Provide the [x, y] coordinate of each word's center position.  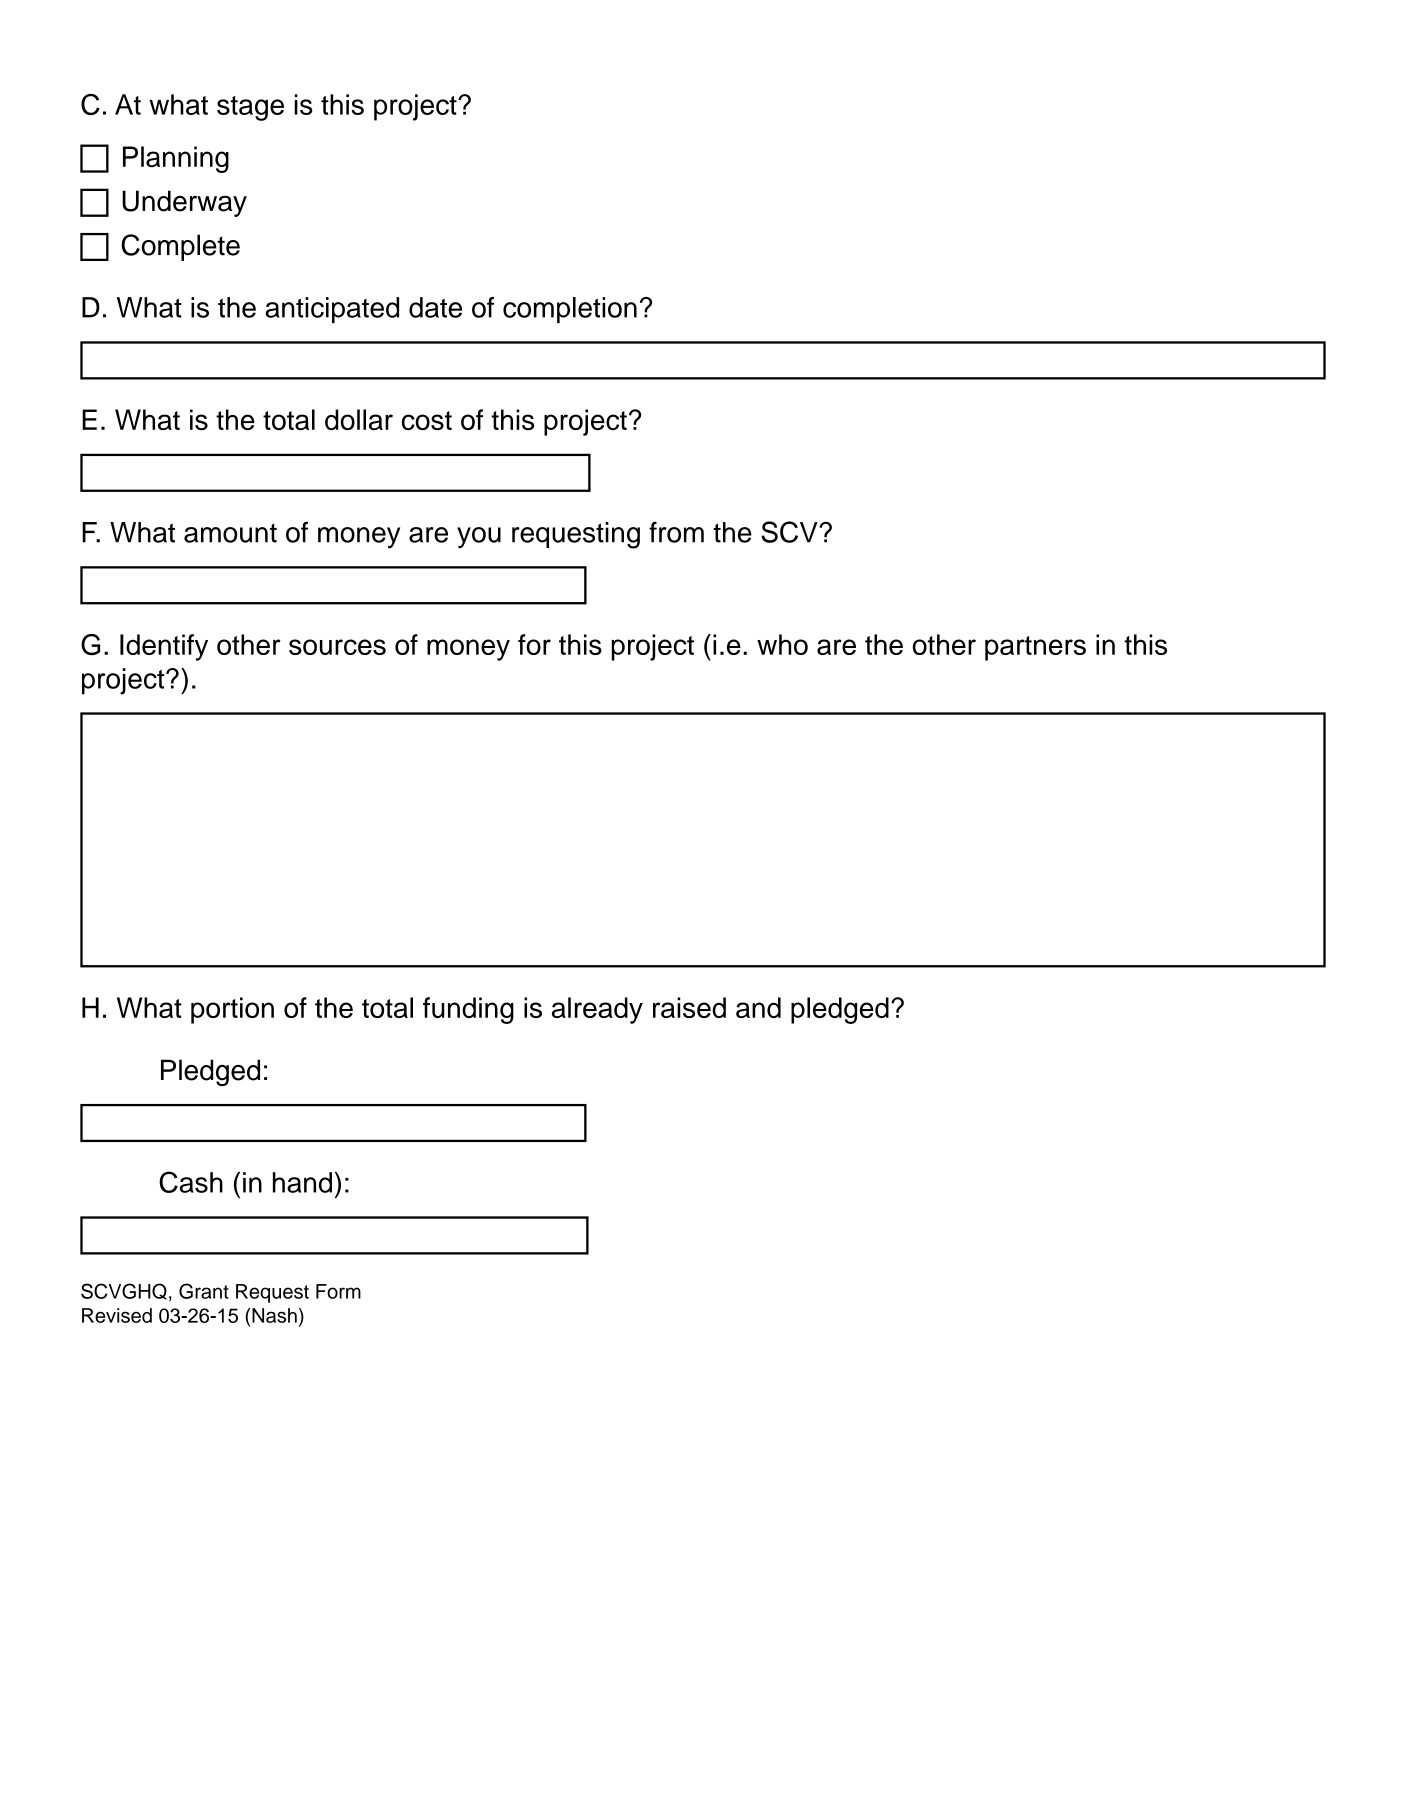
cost [427, 420]
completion [570, 310]
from [676, 532]
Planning [176, 159]
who [782, 644]
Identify [164, 647]
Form [338, 1291]
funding [468, 1010]
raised [689, 1007]
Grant [204, 1291]
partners [1035, 648]
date [435, 307]
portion [232, 1010]
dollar [359, 419]
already [597, 1010]
